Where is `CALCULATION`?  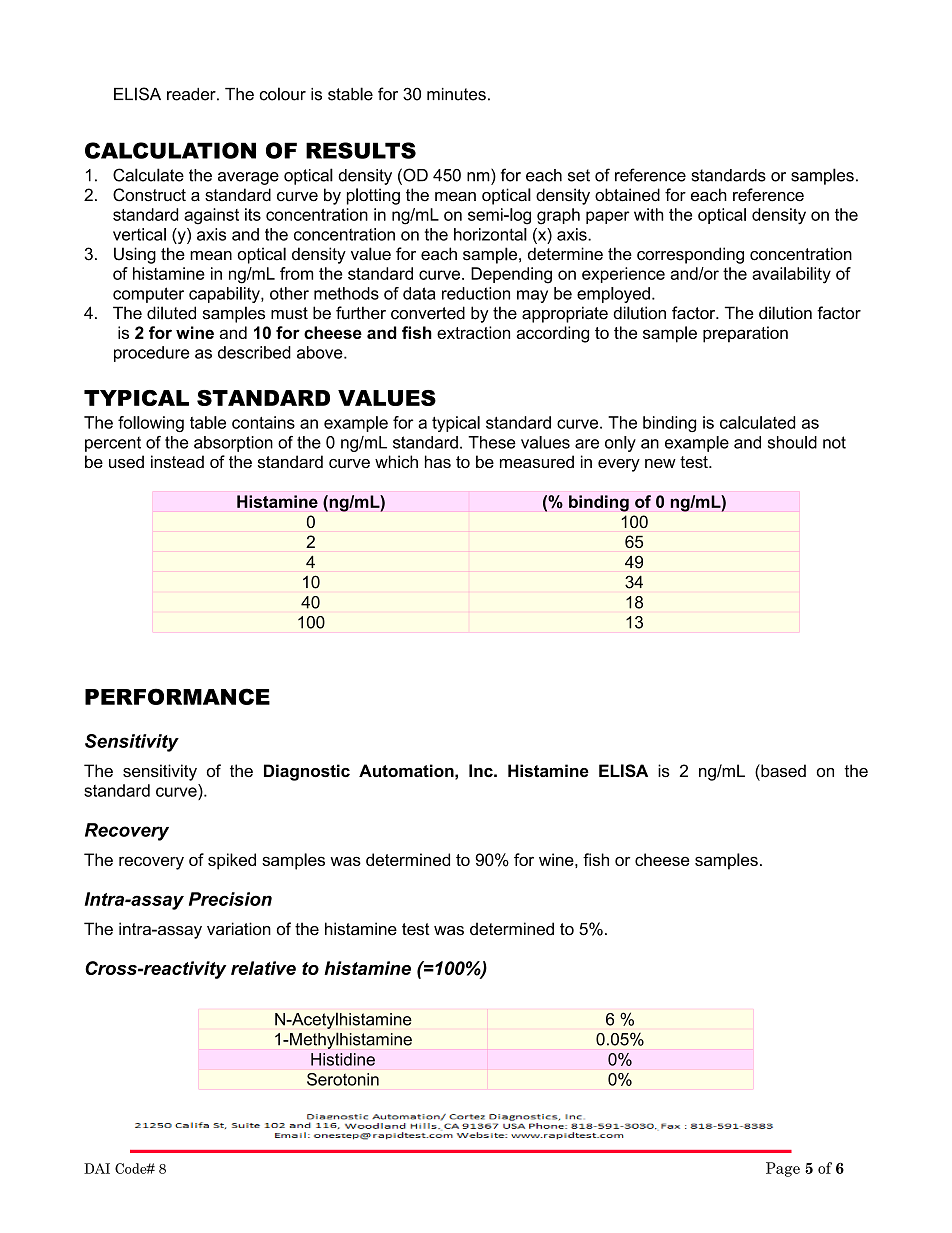 CALCULATION is located at coordinates (170, 150).
